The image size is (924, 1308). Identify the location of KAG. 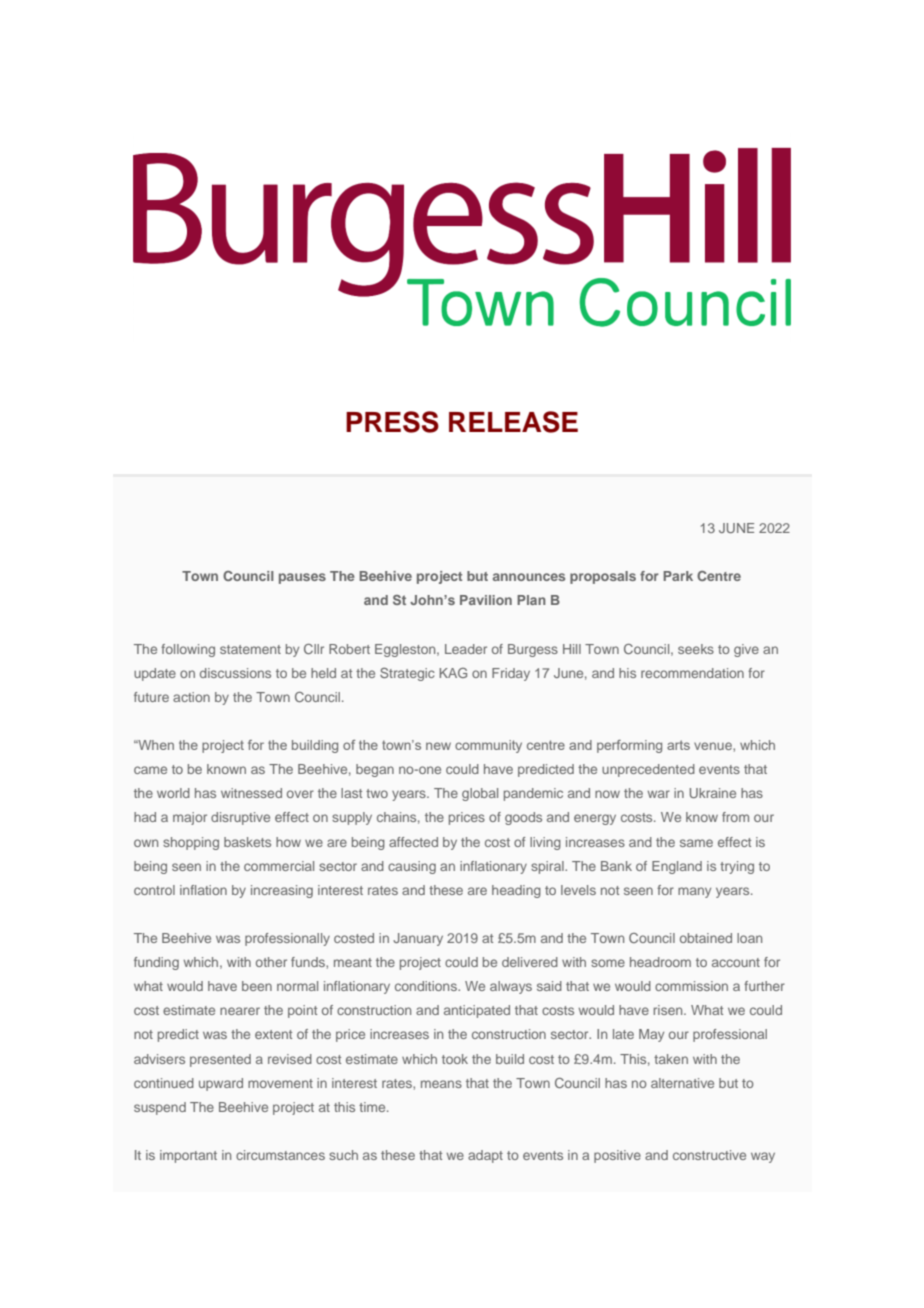
(453, 673).
